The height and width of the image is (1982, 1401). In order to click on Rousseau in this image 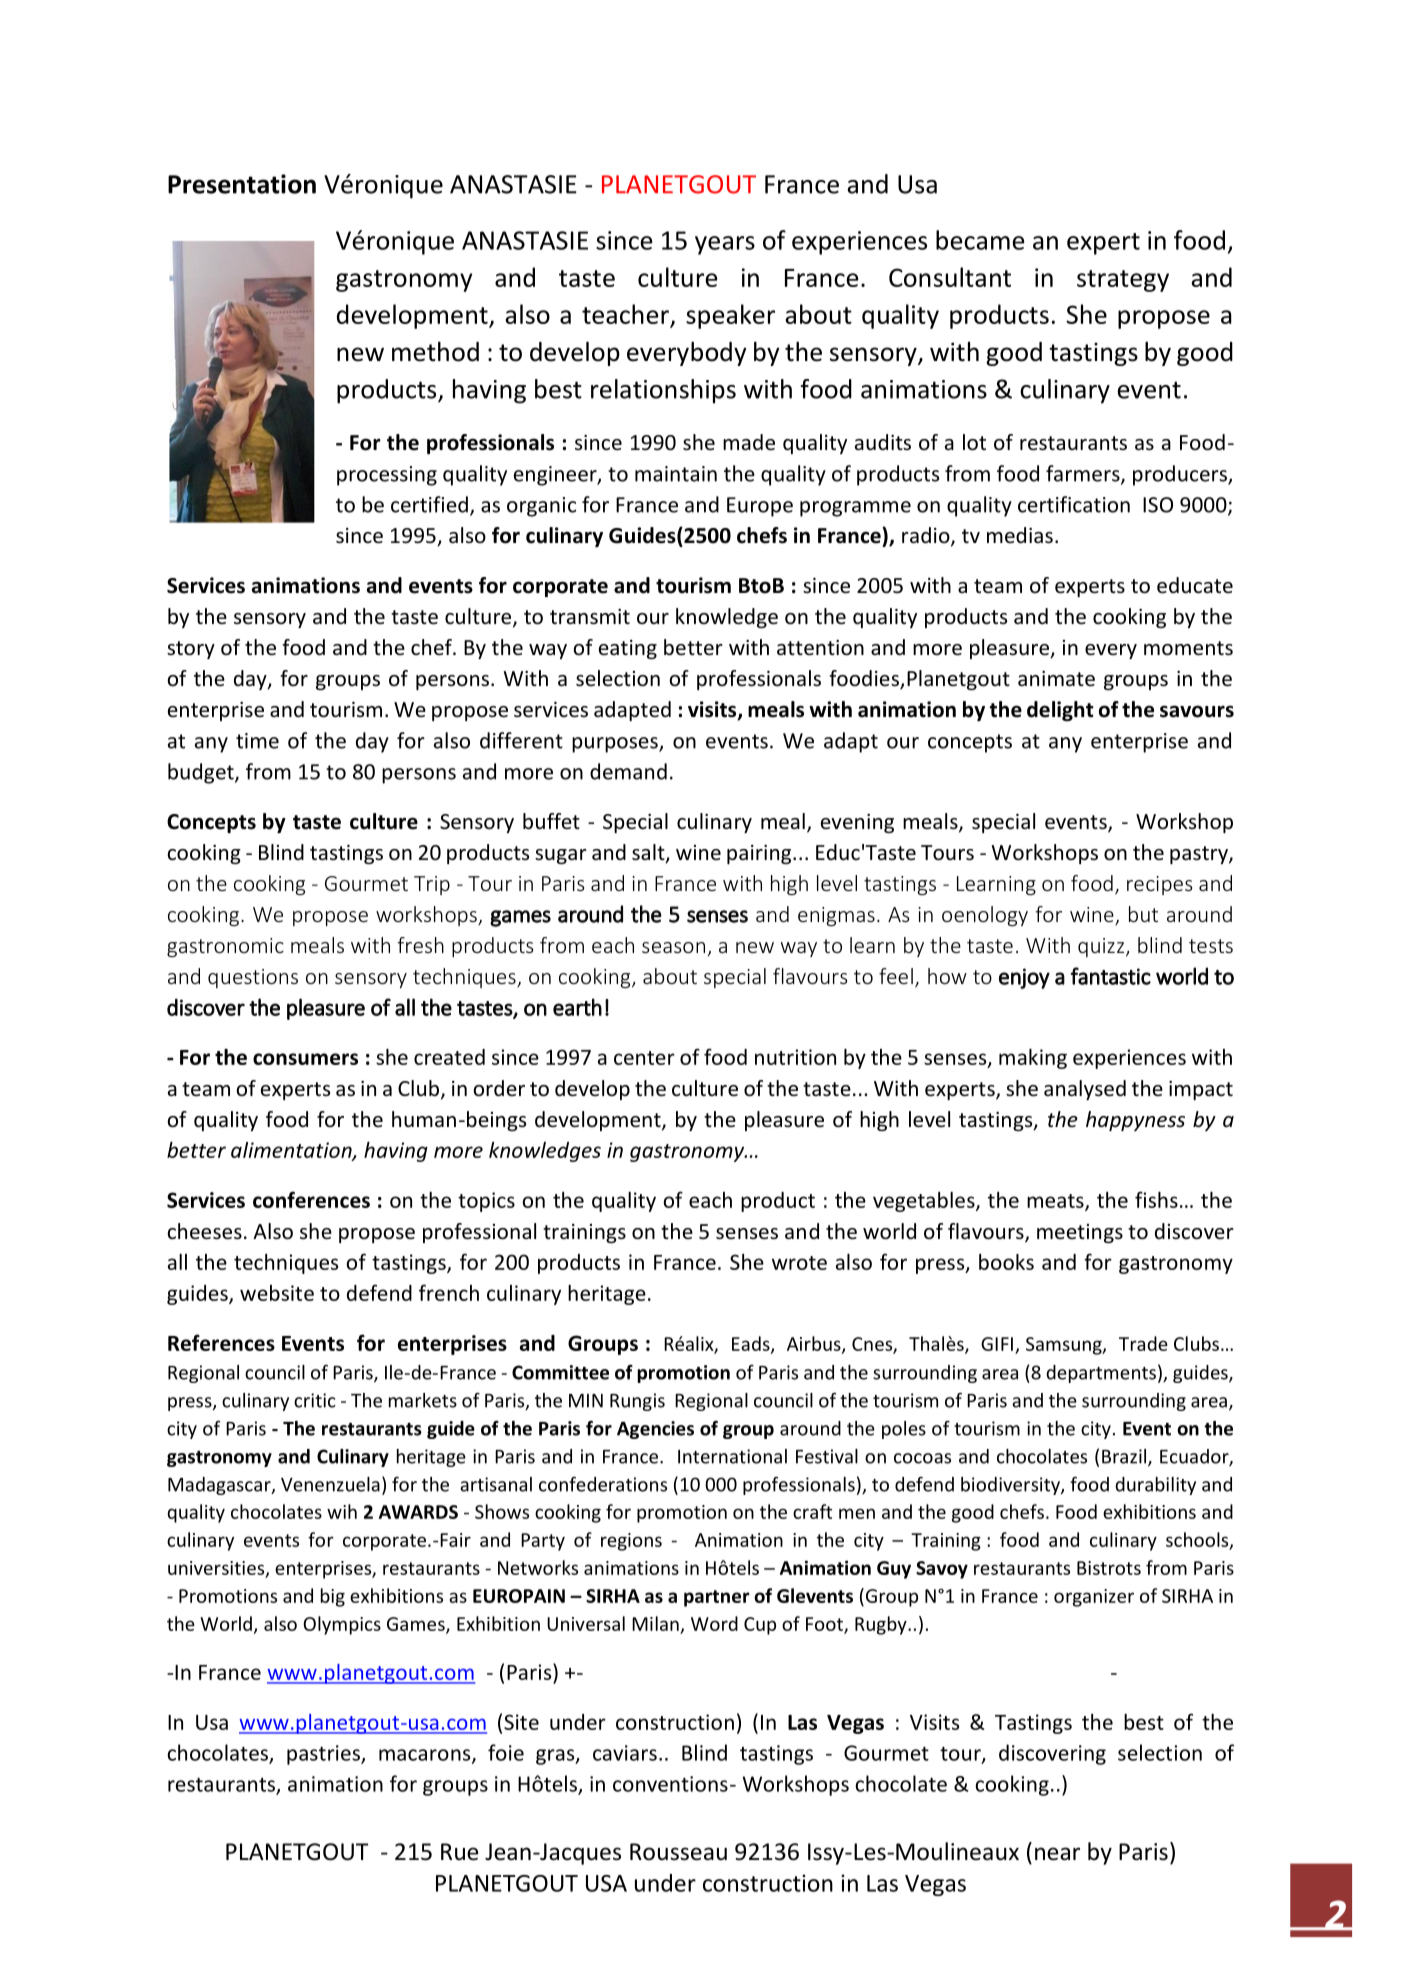, I will do `click(678, 1852)`.
